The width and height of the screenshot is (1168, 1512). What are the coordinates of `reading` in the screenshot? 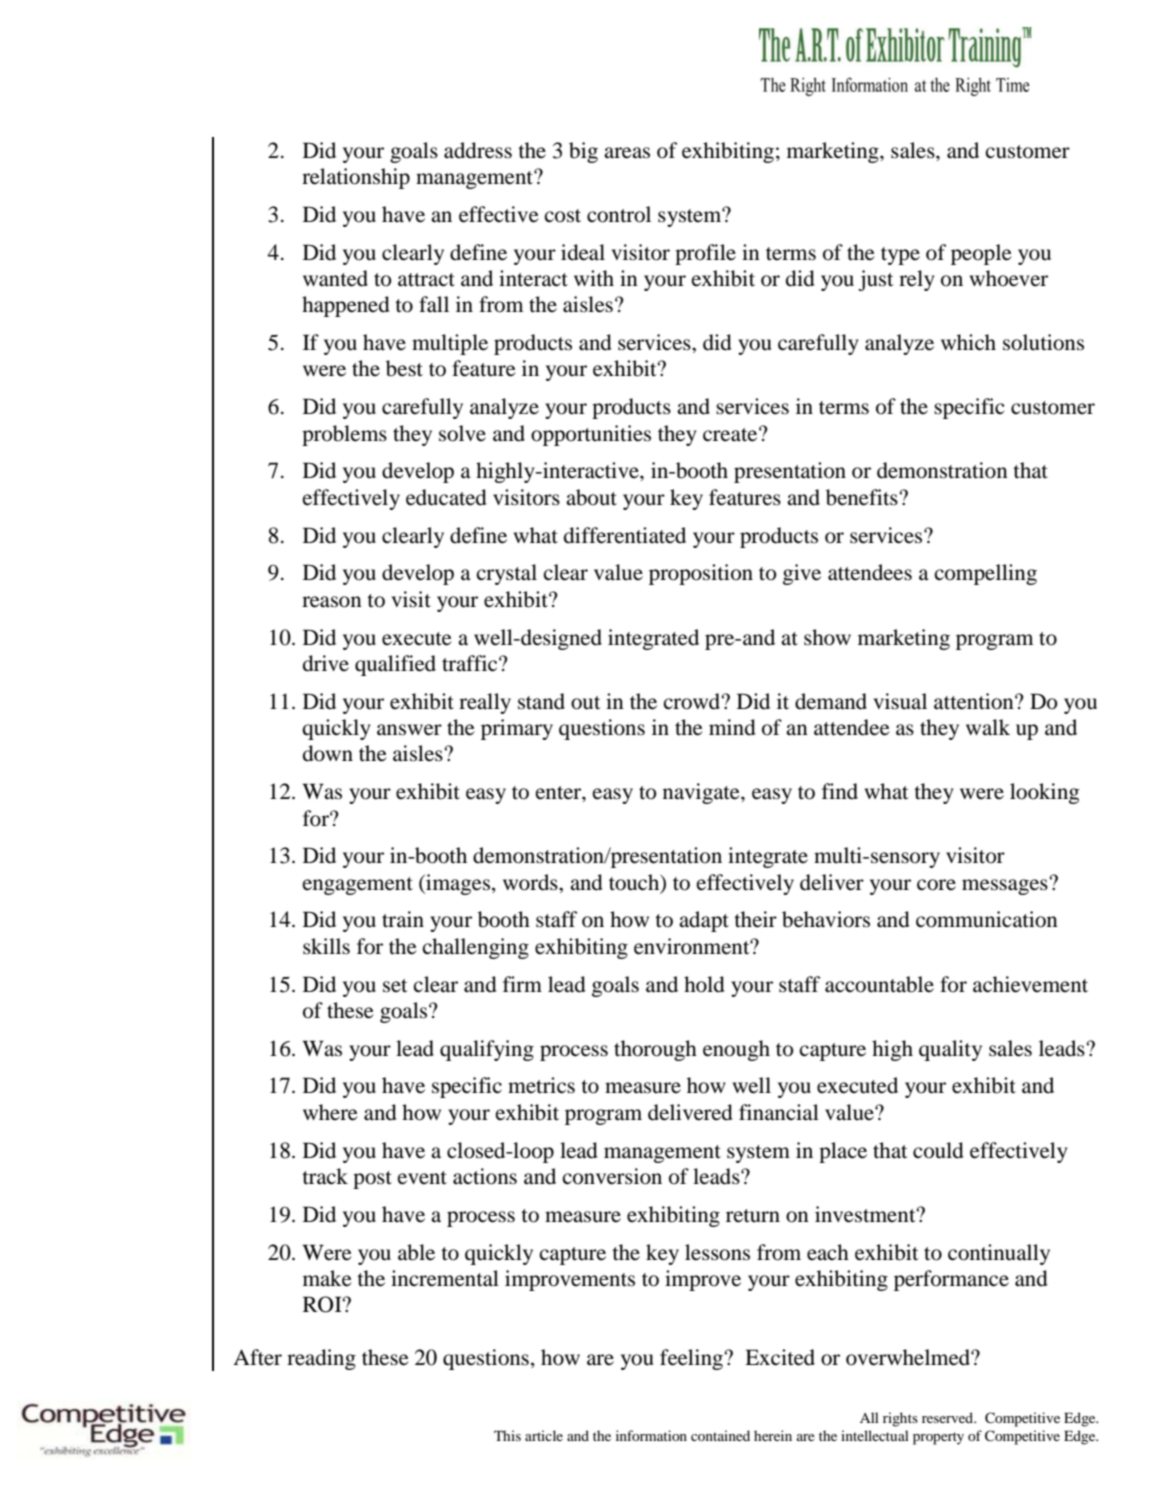 It's located at (321, 1359).
